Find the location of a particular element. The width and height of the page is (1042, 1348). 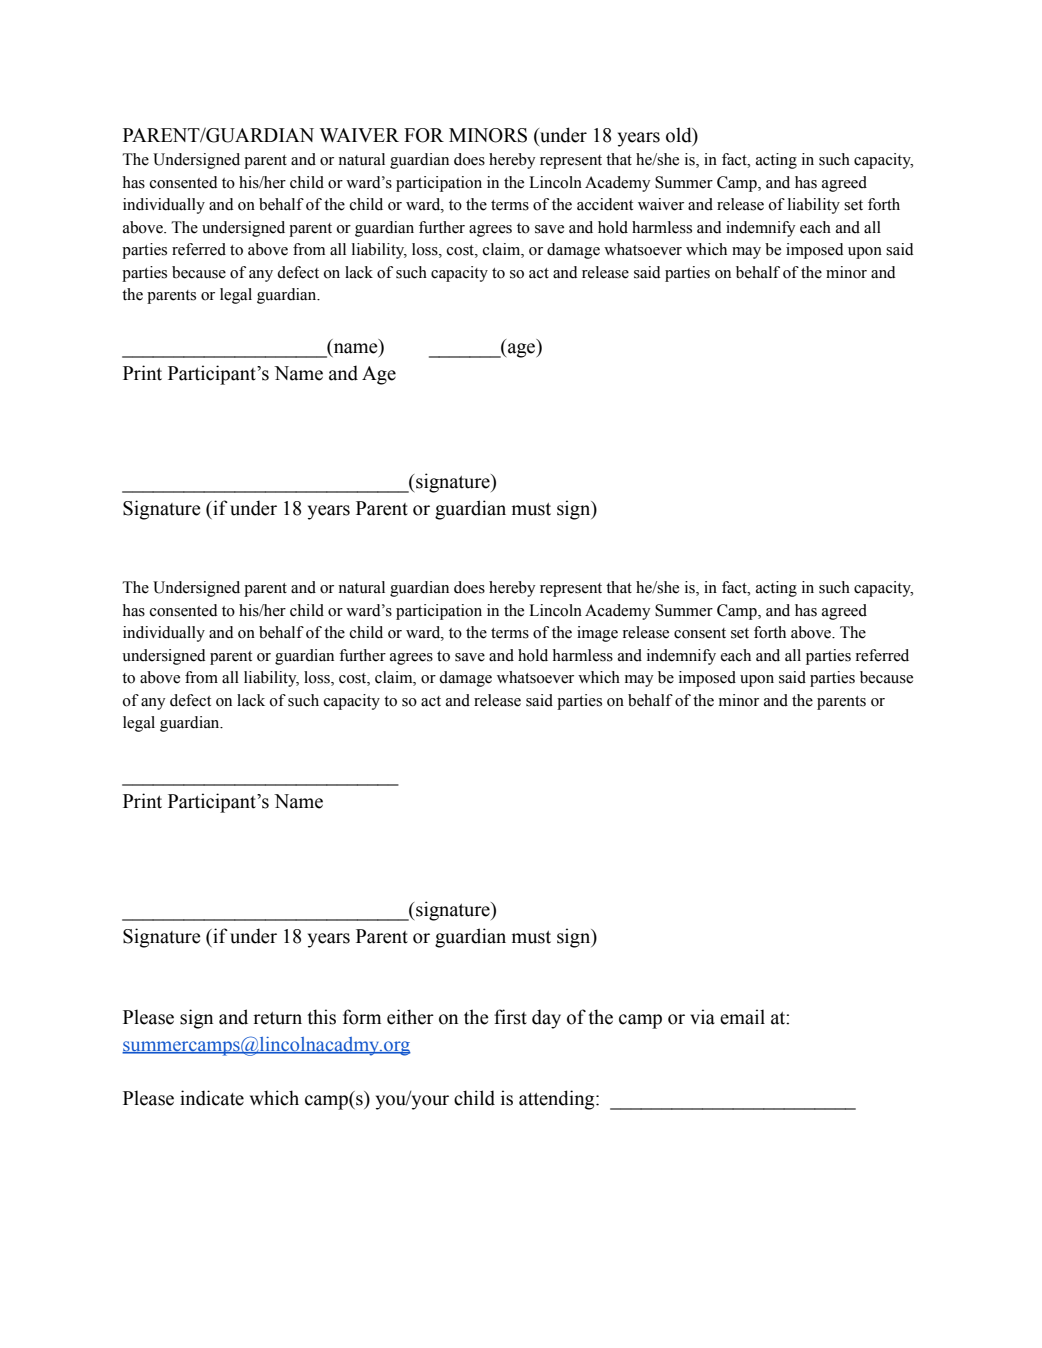

return is located at coordinates (277, 1018).
